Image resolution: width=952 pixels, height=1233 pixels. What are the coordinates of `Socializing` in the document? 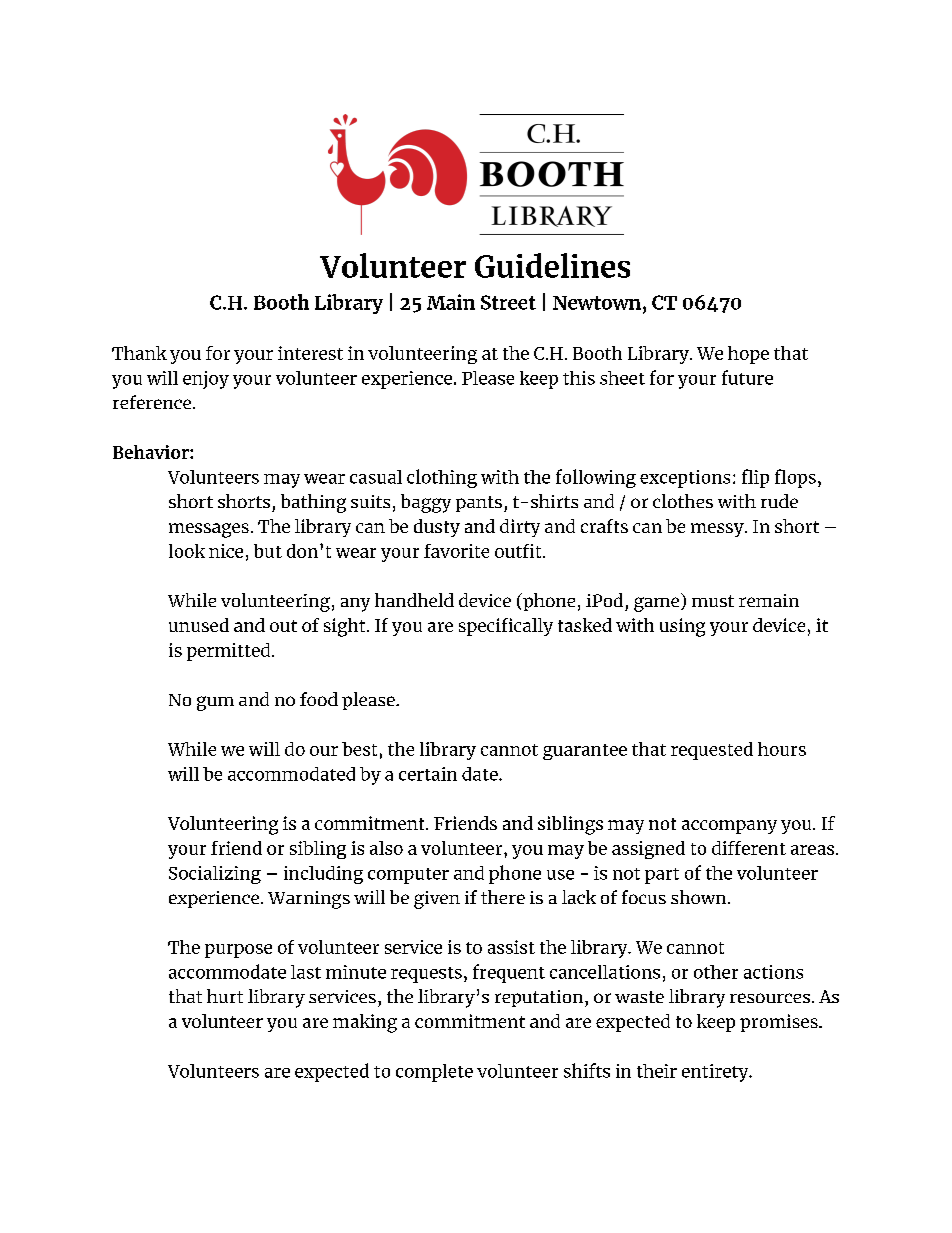 It's located at (215, 875).
